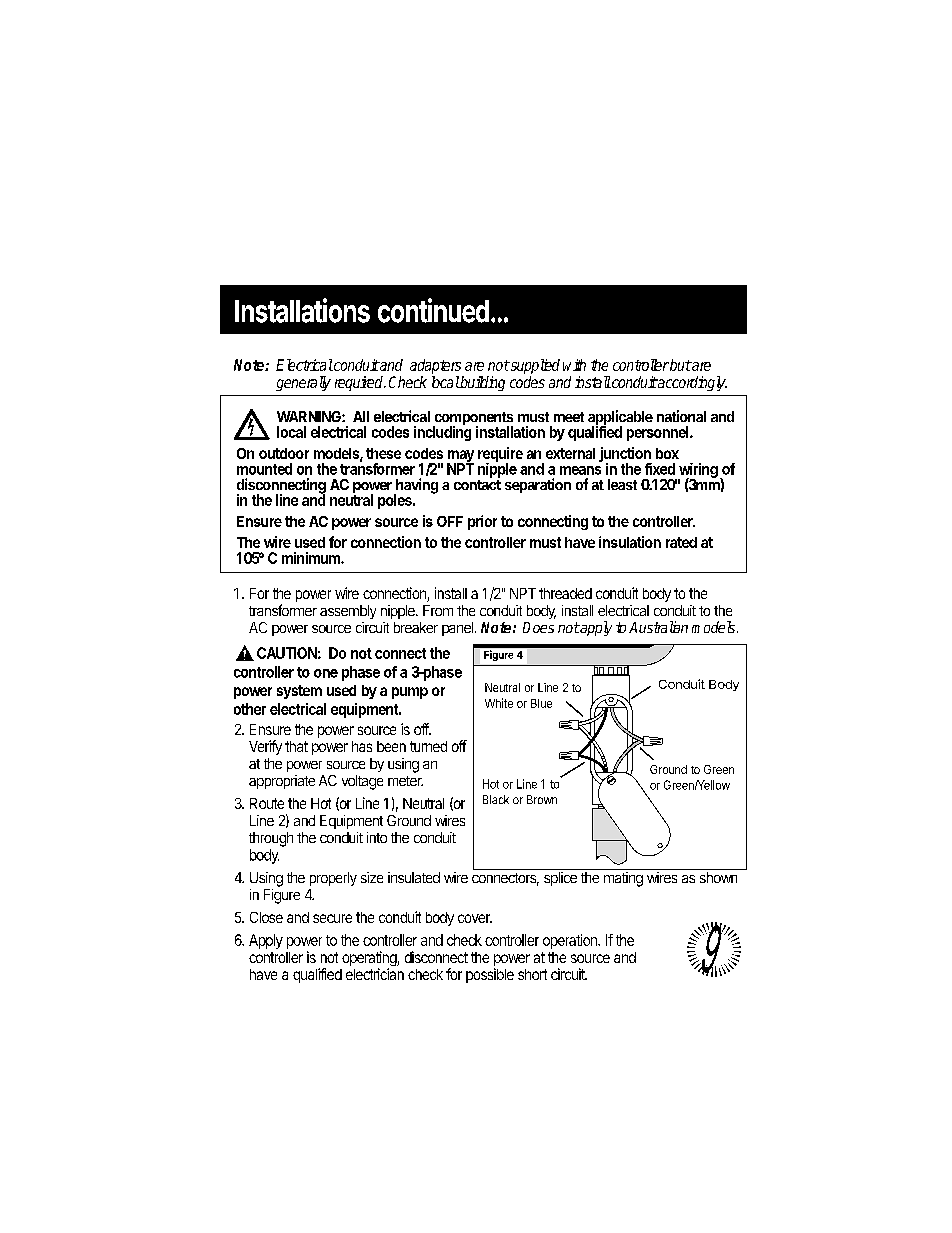 This screenshot has height=1233, width=952. Describe the element at coordinates (541, 703) in the screenshot. I see `Blue` at that location.
